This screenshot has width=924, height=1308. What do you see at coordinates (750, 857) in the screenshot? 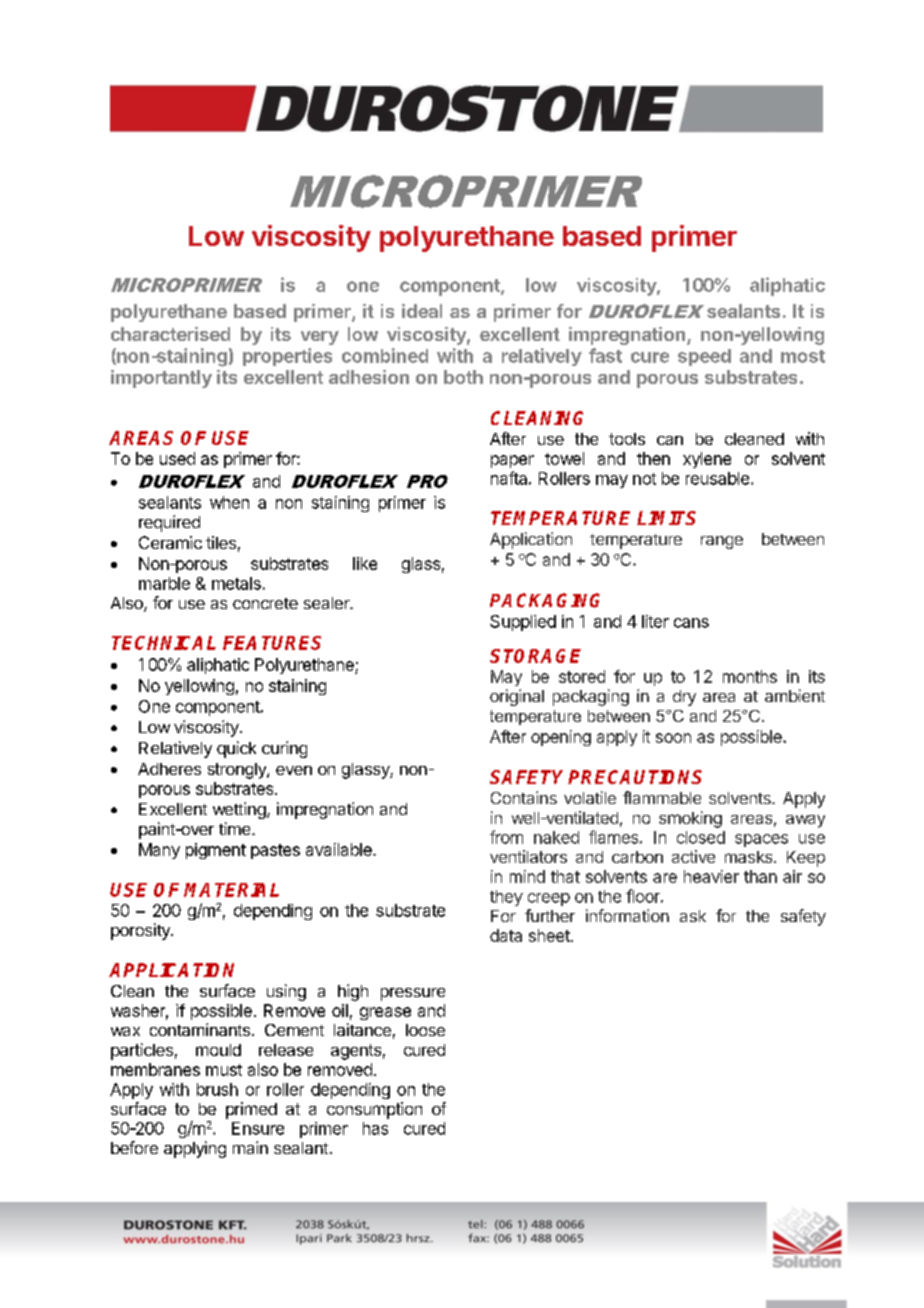
I see `masks` at bounding box center [750, 857].
